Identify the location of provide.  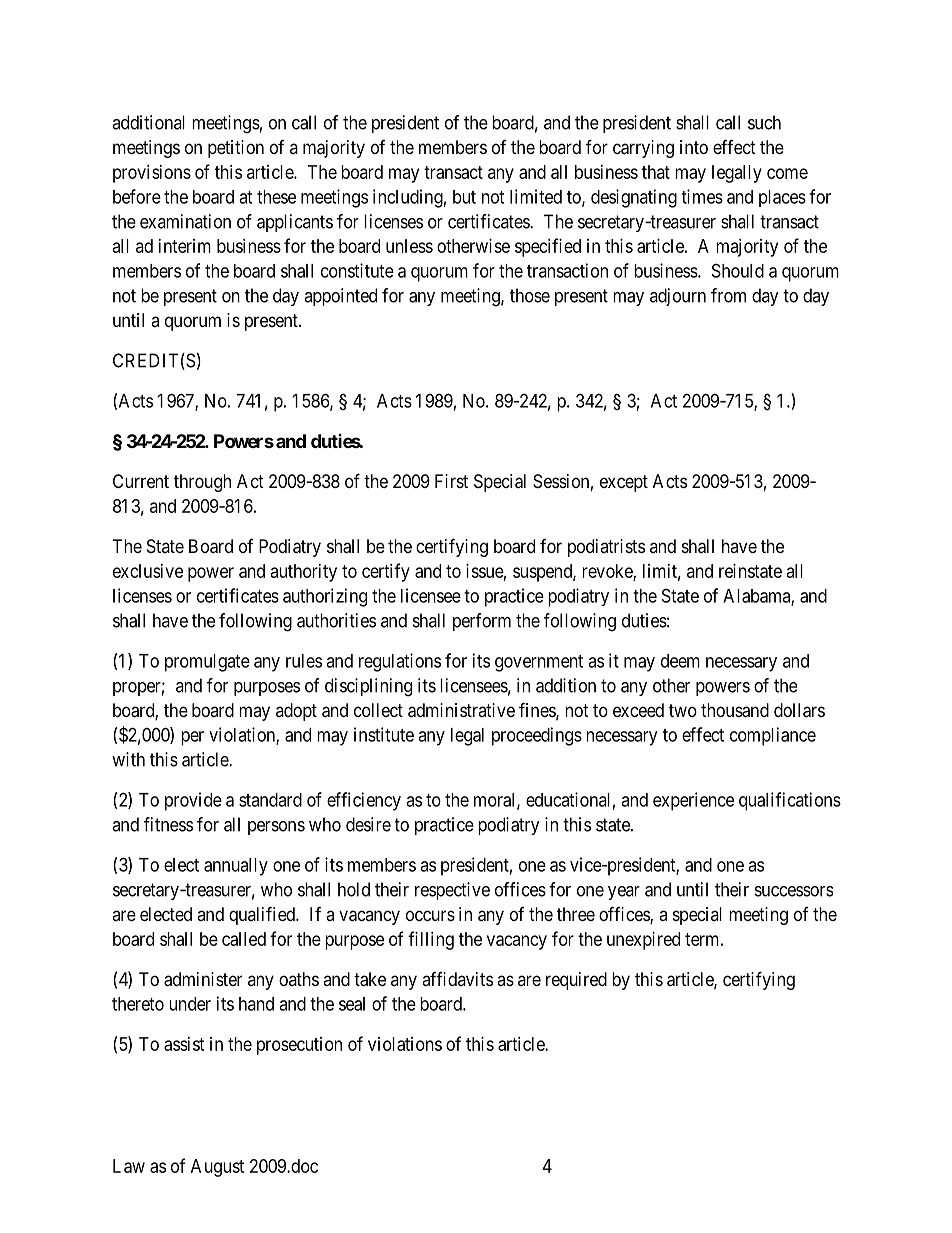
(193, 801).
